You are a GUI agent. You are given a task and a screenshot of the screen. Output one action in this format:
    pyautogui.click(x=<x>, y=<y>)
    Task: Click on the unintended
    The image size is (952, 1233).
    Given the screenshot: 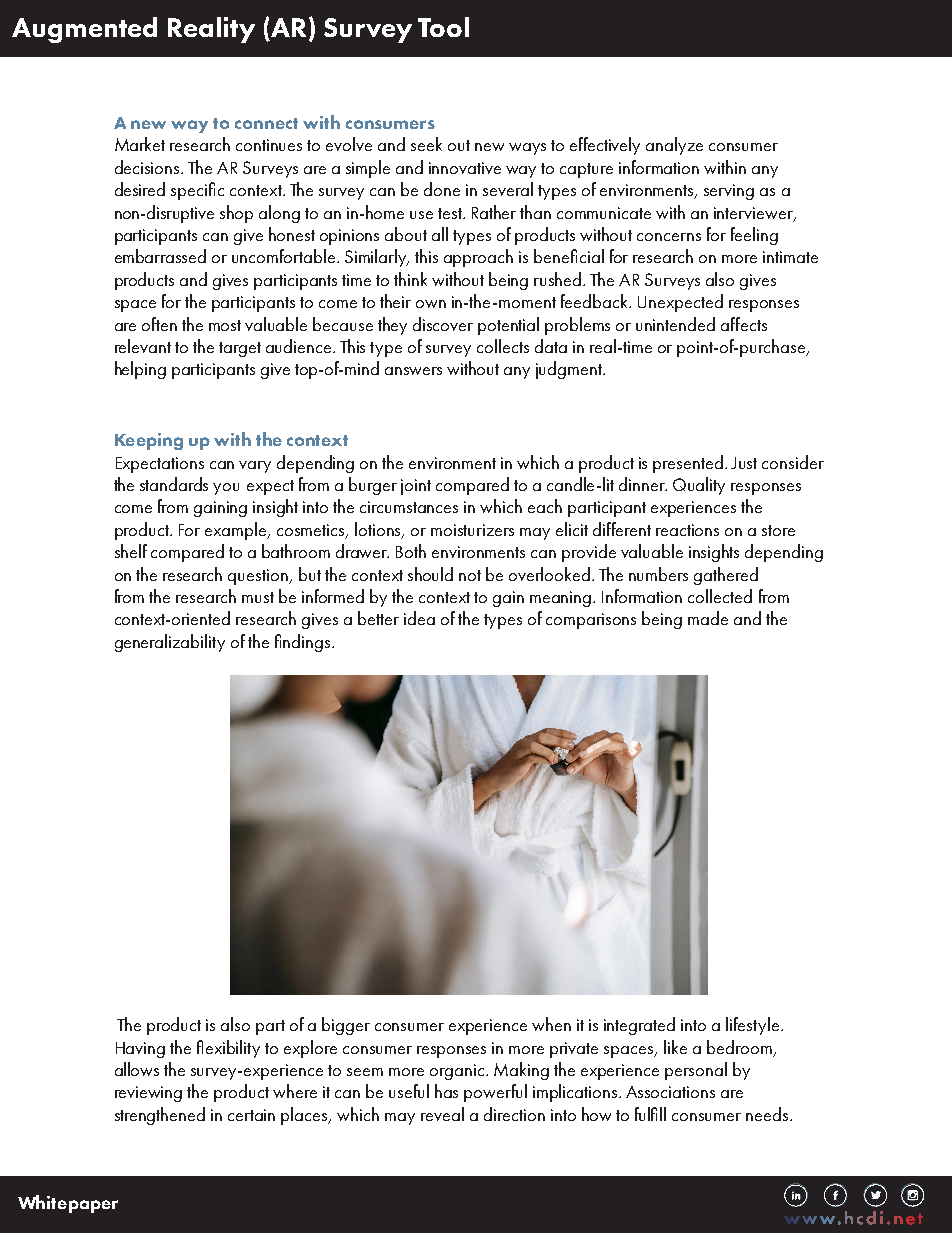 What is the action you would take?
    pyautogui.click(x=675, y=324)
